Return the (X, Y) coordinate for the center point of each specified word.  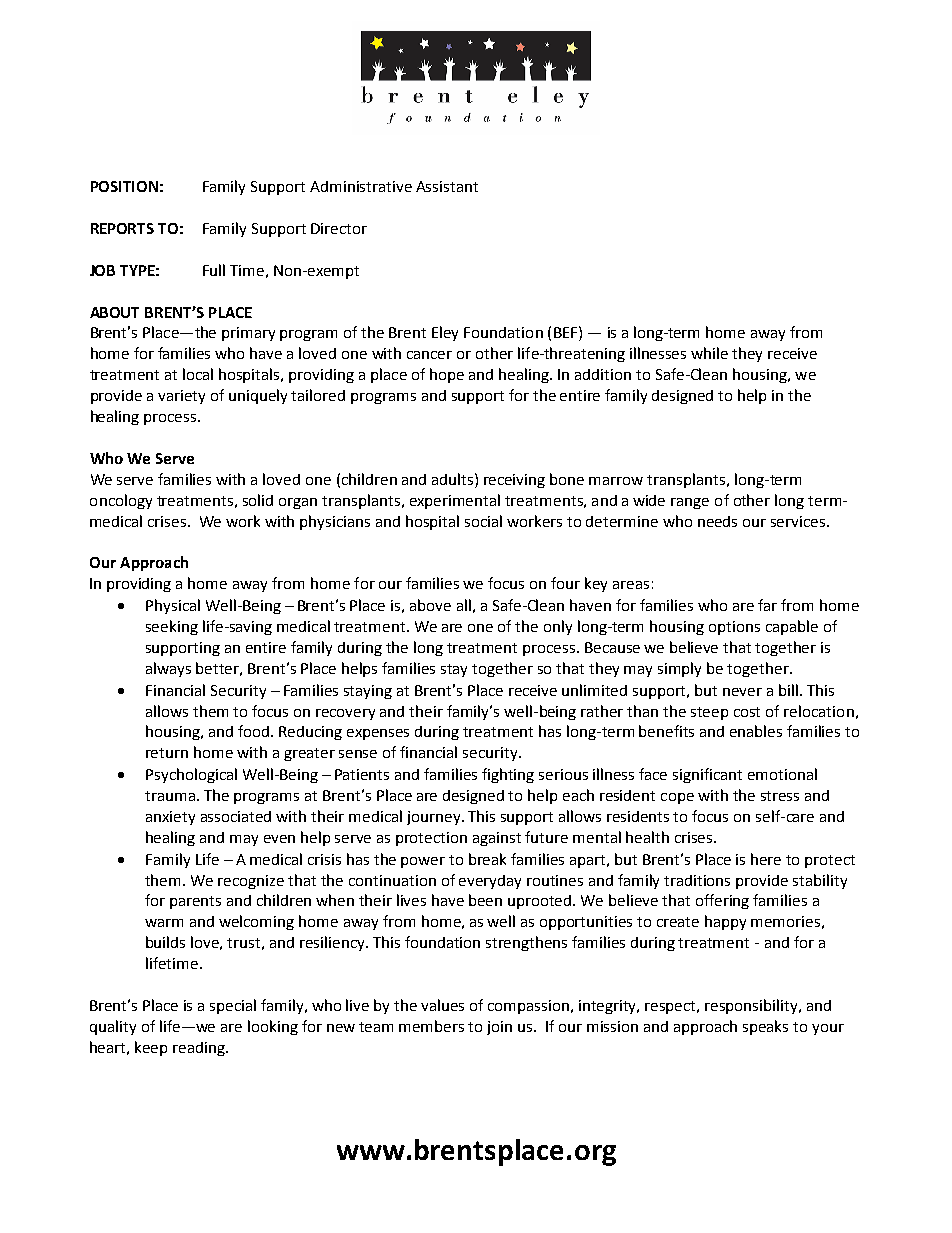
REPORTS (122, 228)
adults (454, 479)
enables (756, 731)
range (690, 503)
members (431, 1026)
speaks (765, 1027)
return (167, 753)
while (709, 353)
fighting (508, 775)
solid (258, 500)
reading (200, 1049)
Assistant (447, 186)
